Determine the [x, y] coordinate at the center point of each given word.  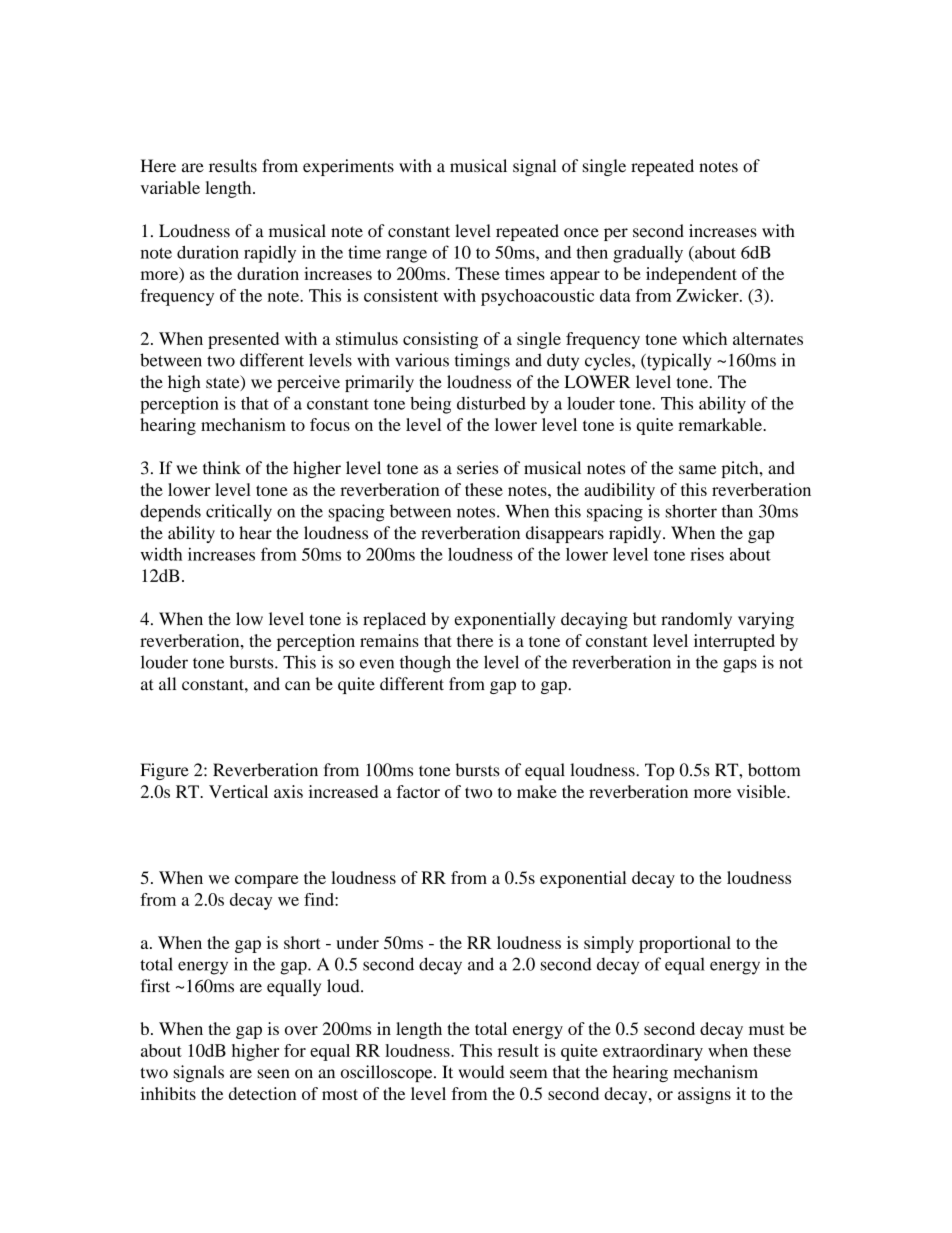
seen [273, 1074]
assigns [704, 1095]
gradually [648, 254]
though [425, 664]
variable [170, 187]
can [297, 686]
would [481, 1072]
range [406, 256]
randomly [696, 620]
